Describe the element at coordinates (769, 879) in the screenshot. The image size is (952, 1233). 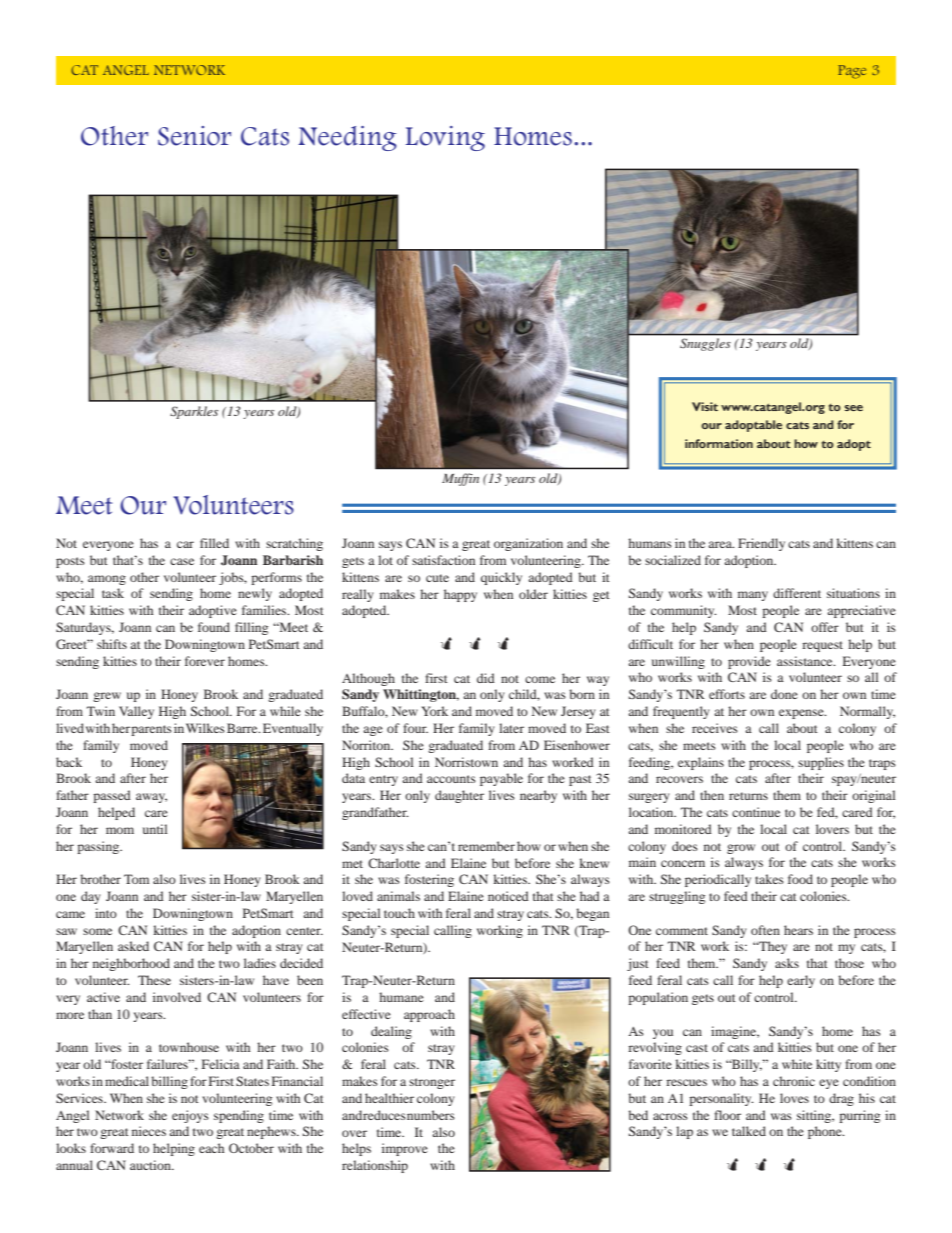
I see `takes` at that location.
